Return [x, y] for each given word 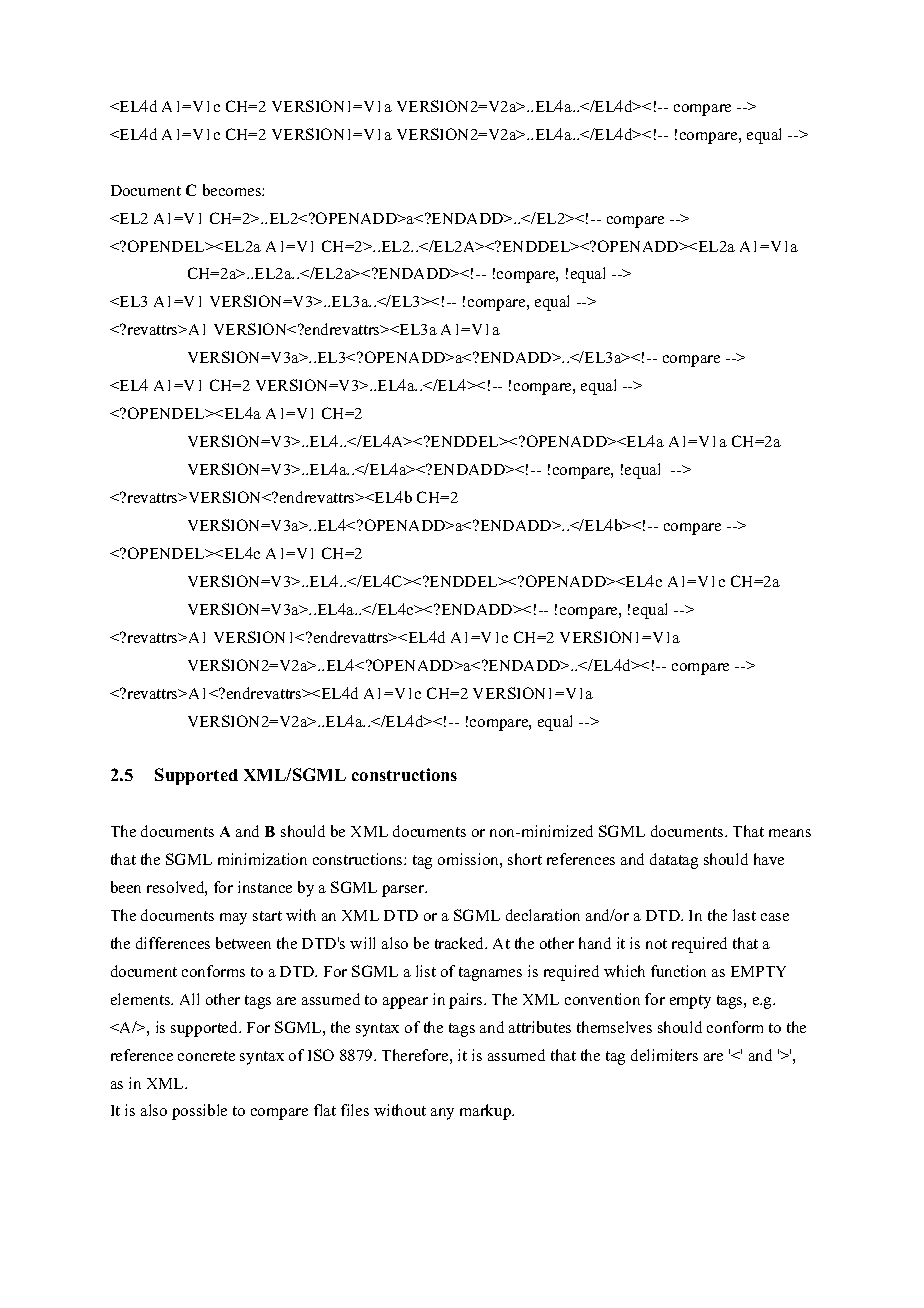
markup [486, 1112]
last [744, 915]
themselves [614, 1027]
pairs [467, 1001]
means [790, 833]
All [189, 999]
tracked [461, 943]
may [233, 919]
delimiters [664, 1055]
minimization [262, 859]
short [525, 859]
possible [199, 1112]
